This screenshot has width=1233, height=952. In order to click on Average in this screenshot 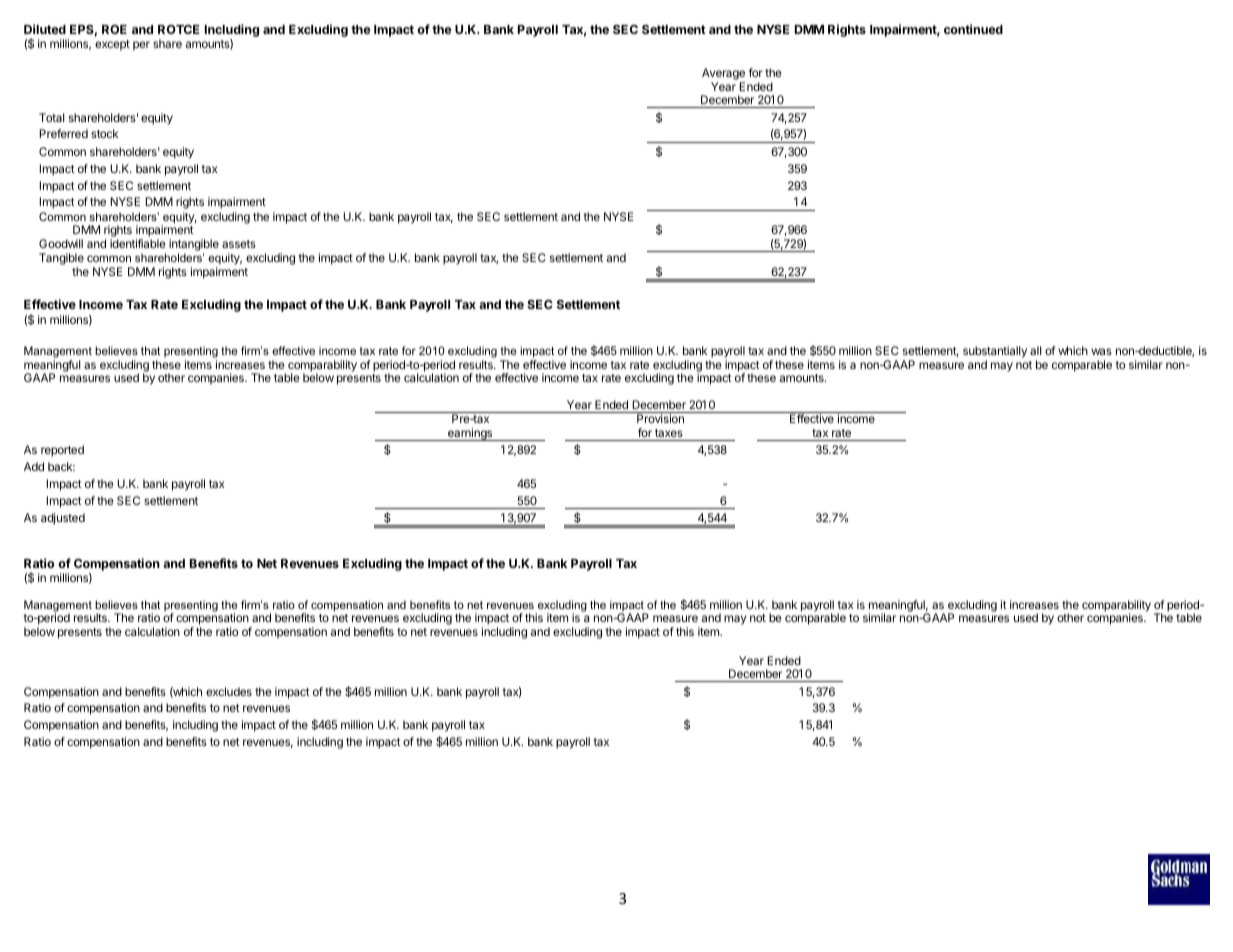, I will do `click(723, 74)`.
